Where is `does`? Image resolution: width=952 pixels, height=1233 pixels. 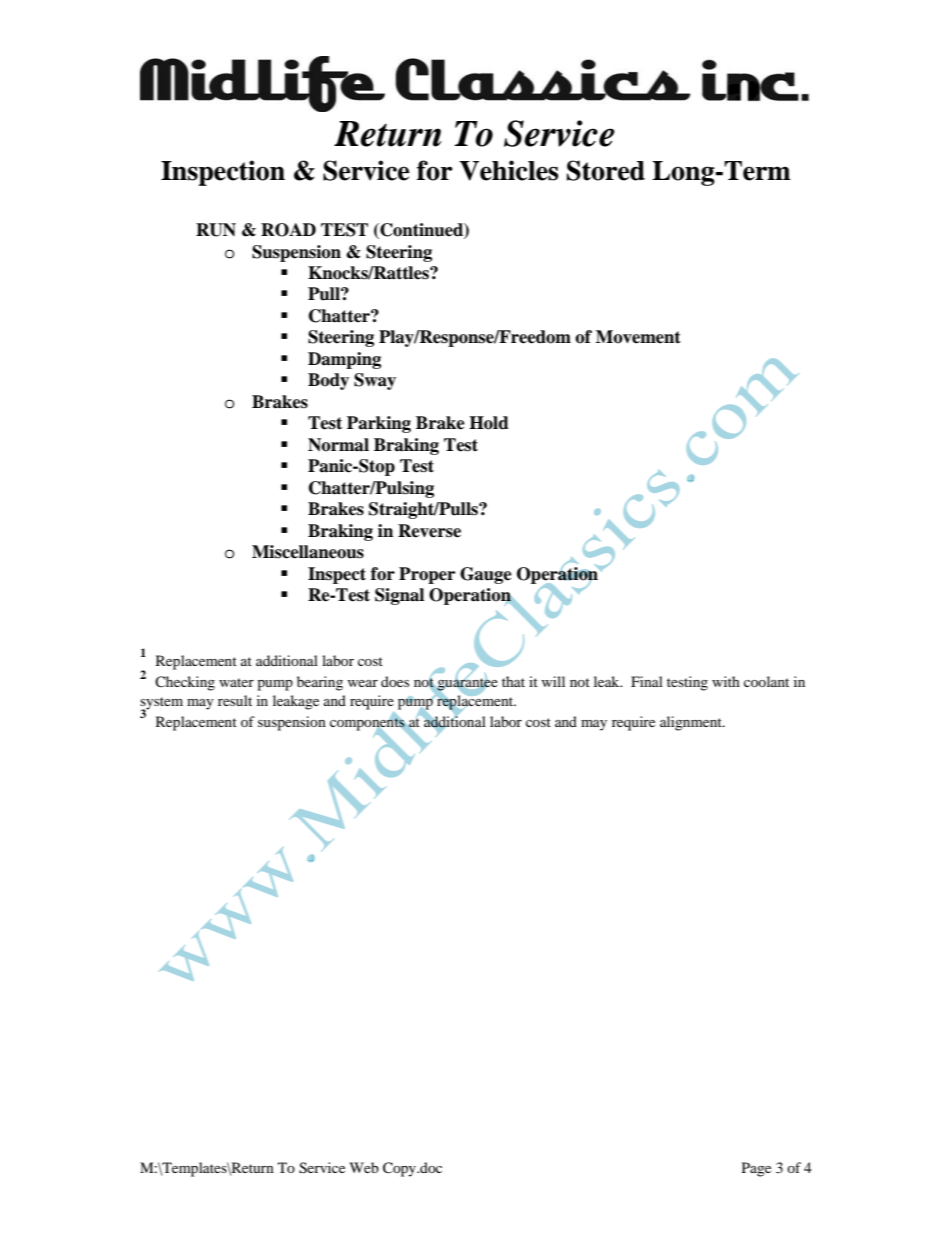
does is located at coordinates (395, 681).
